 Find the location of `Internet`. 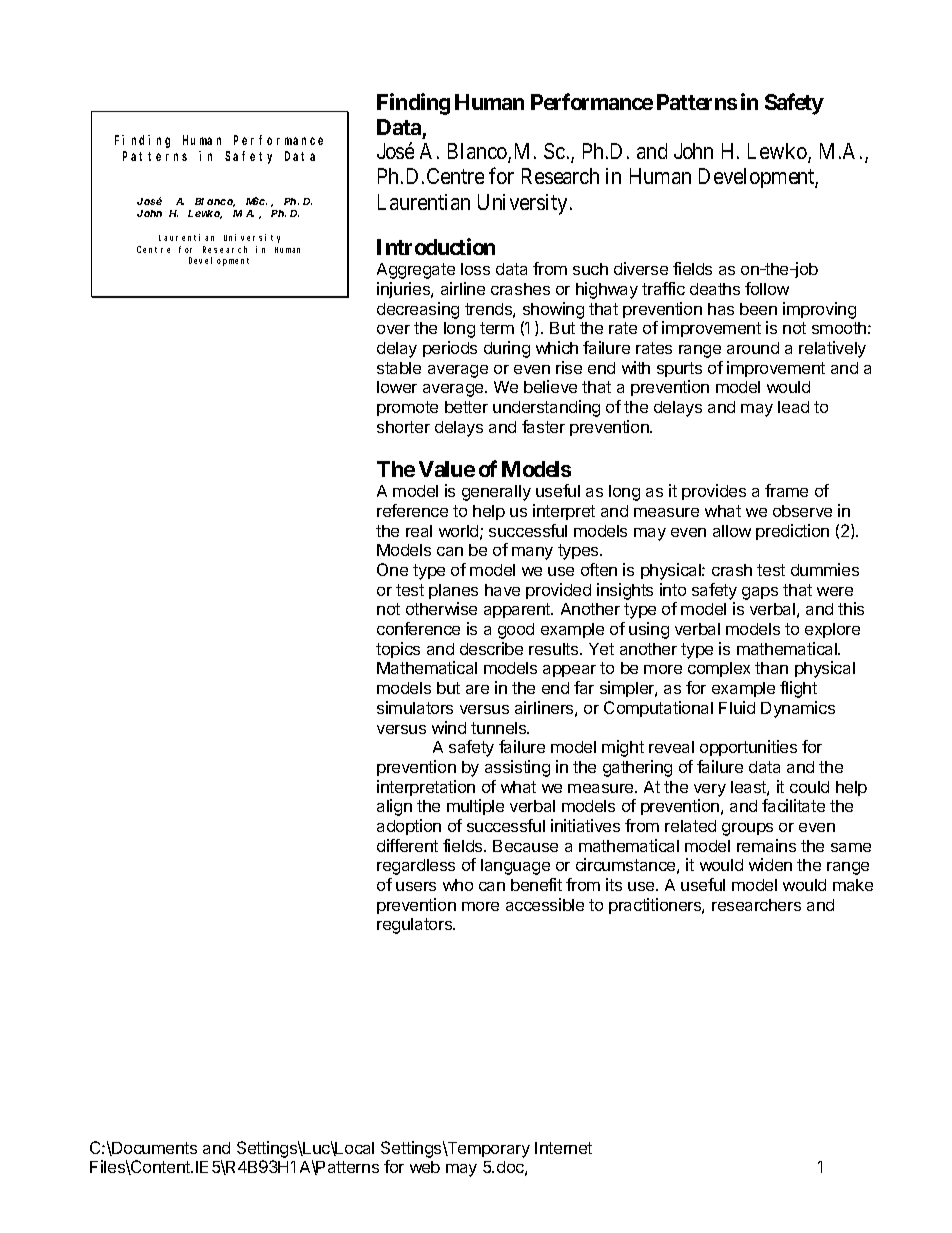

Internet is located at coordinates (563, 1148).
